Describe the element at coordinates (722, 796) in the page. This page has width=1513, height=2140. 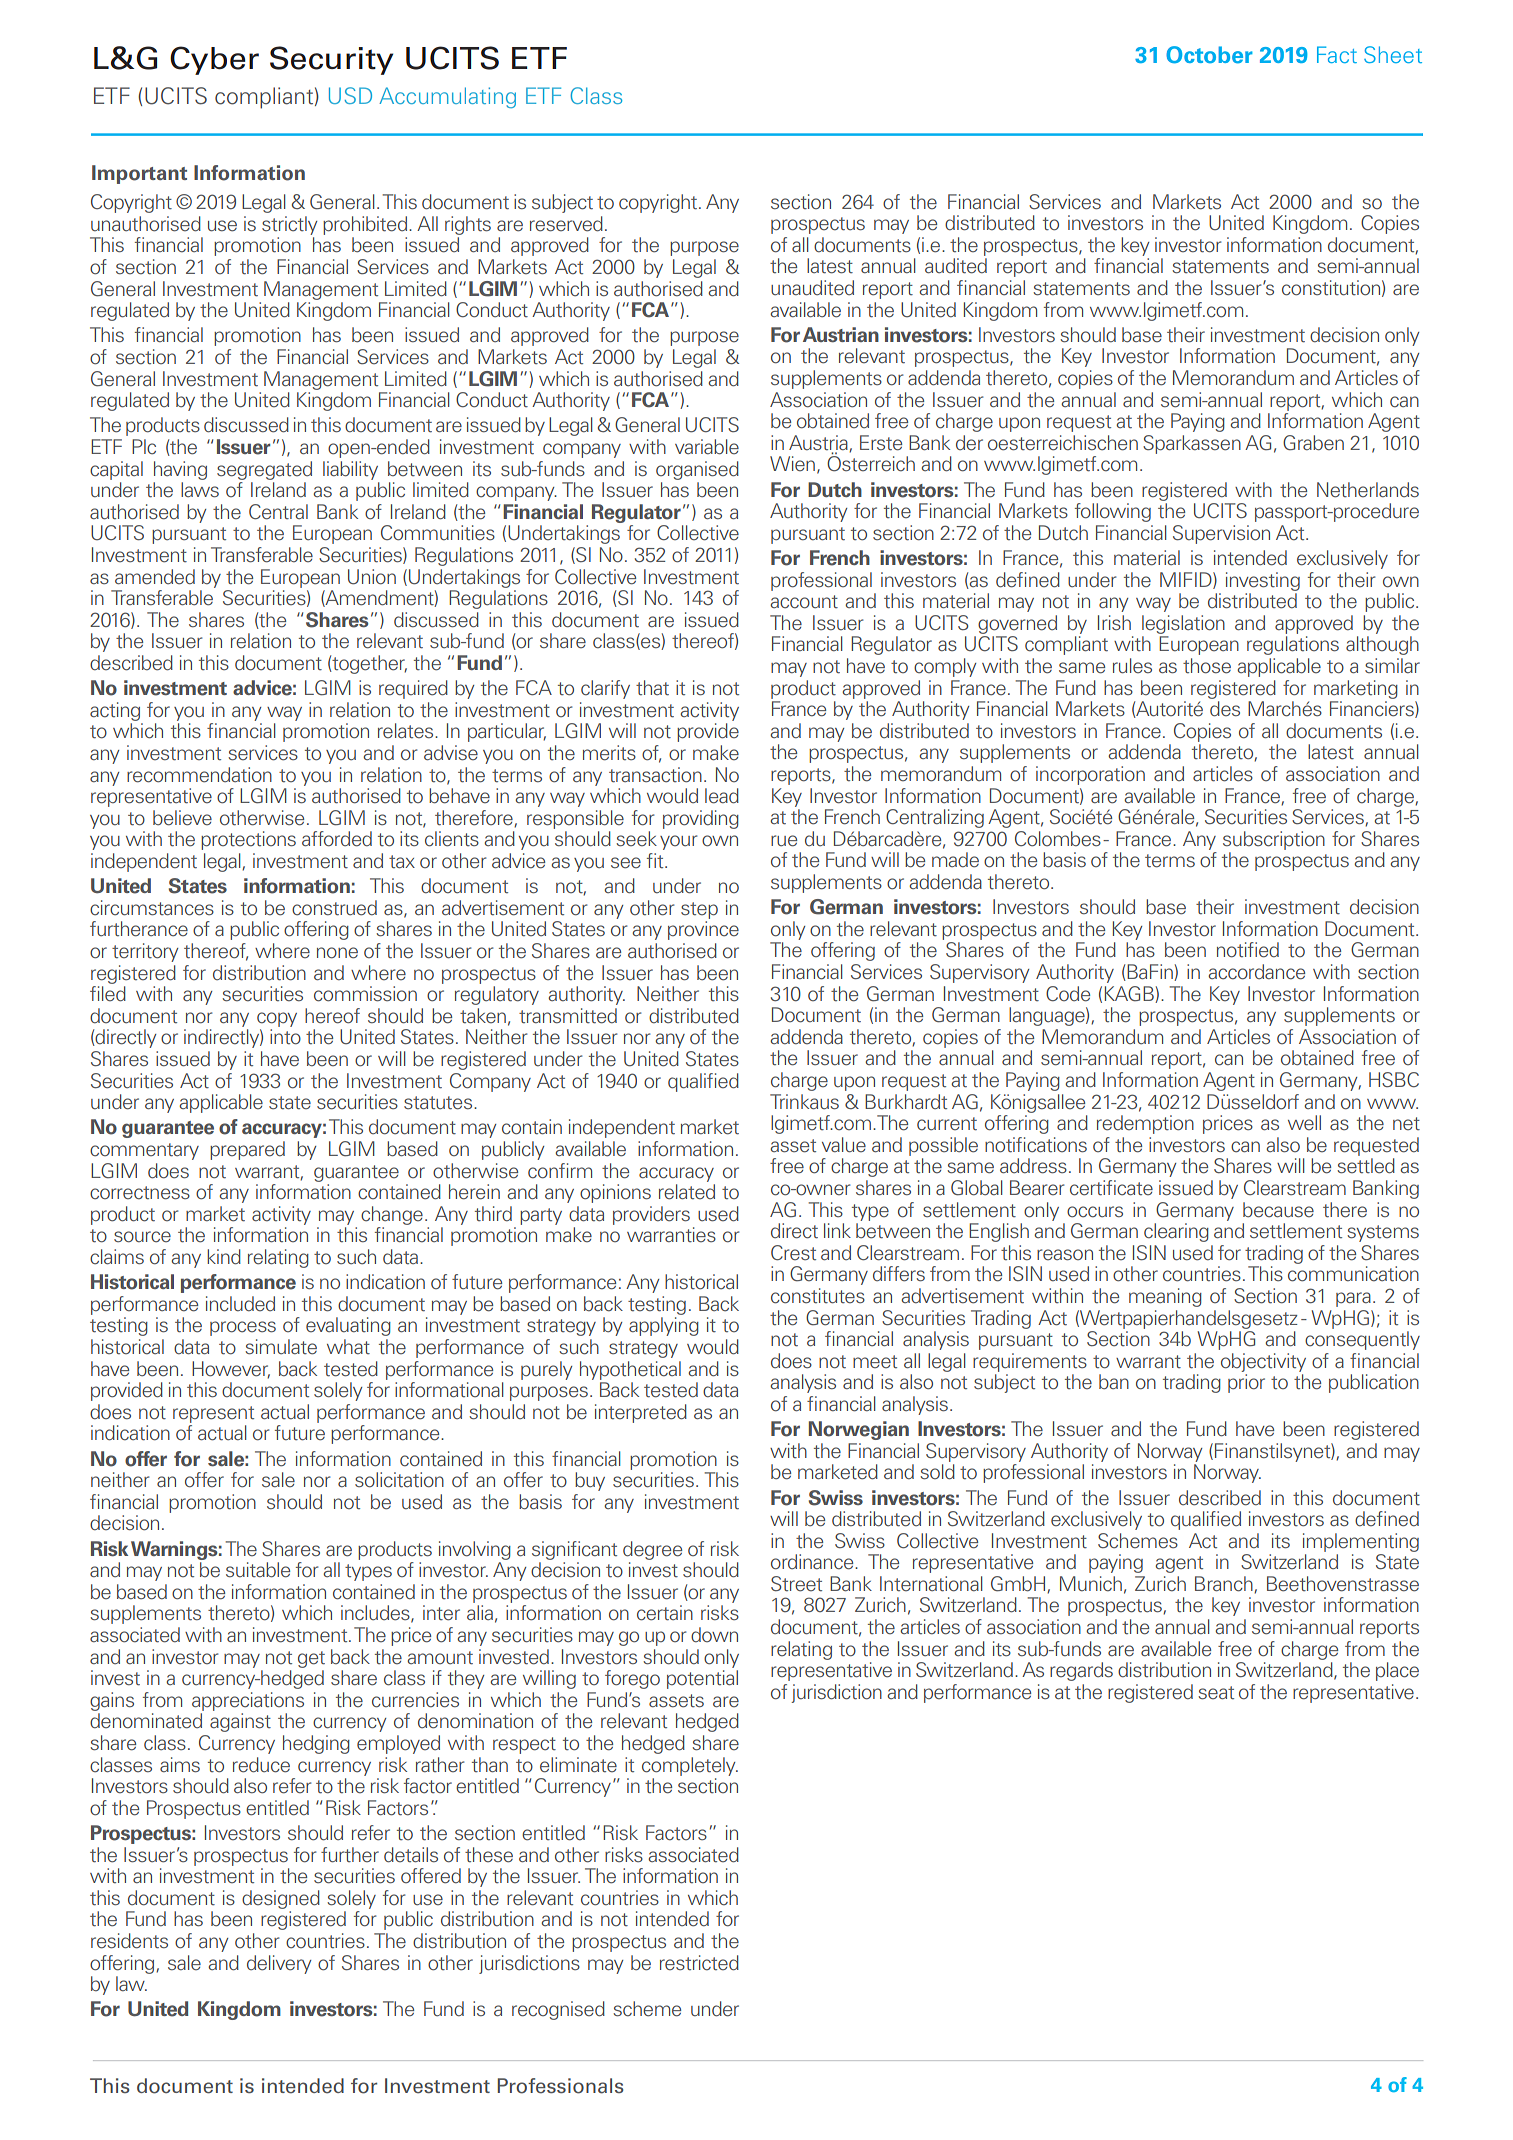
I see `lead` at that location.
